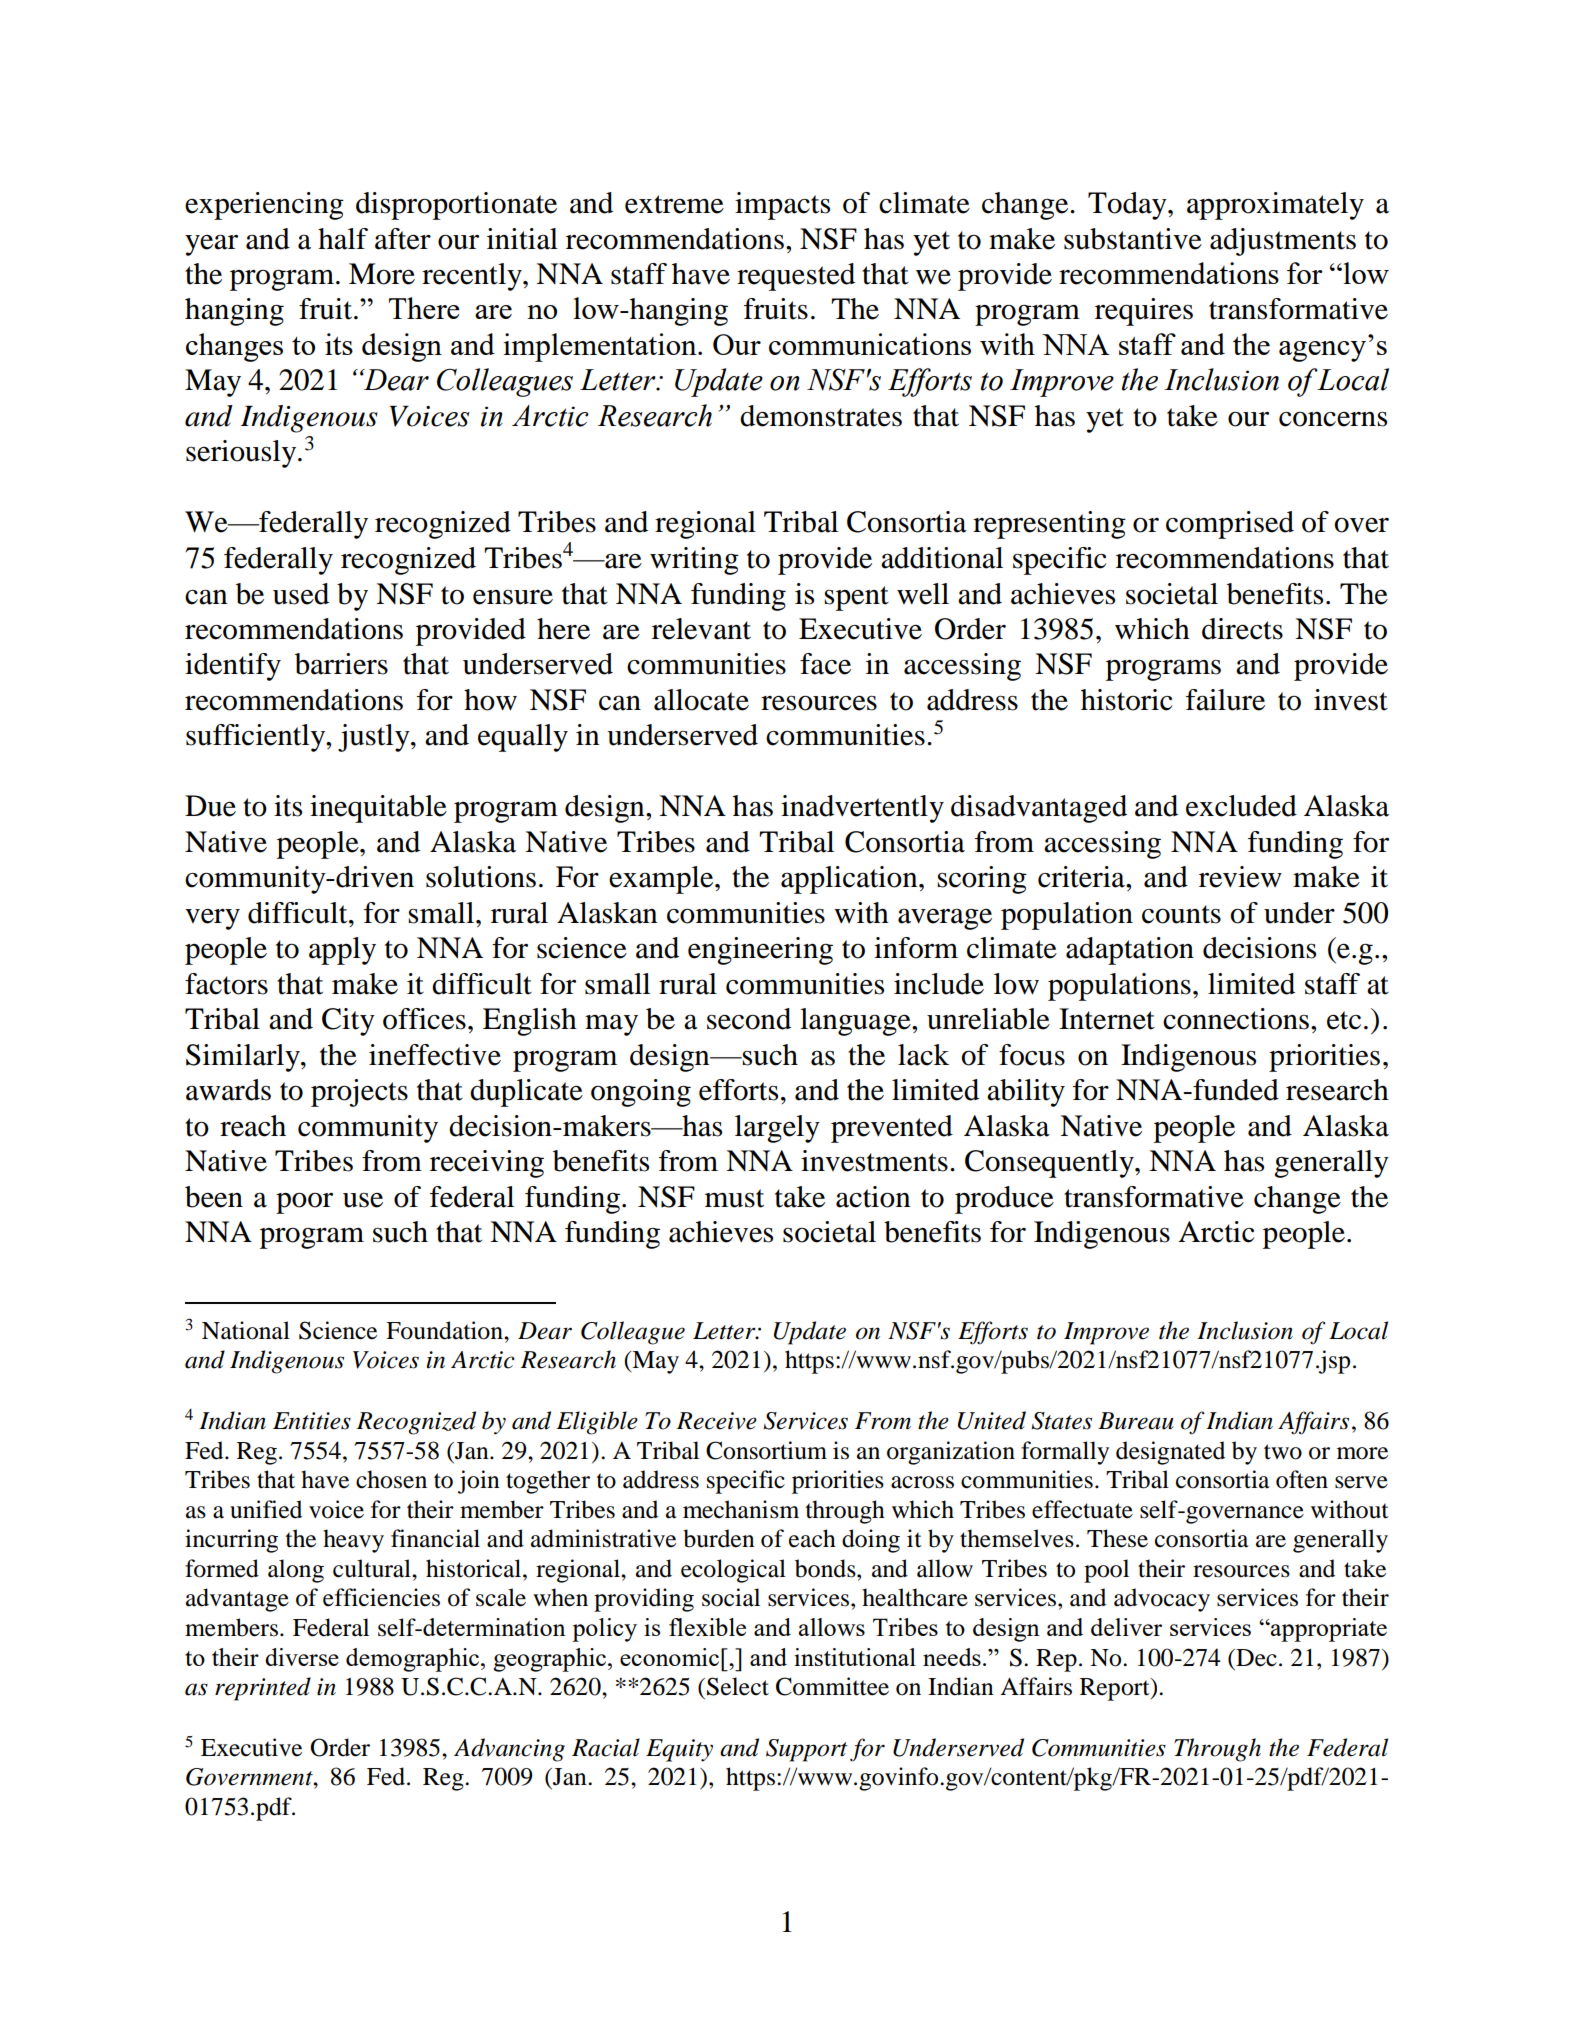  What do you see at coordinates (738, 1686) in the document?
I see `Select` at bounding box center [738, 1686].
